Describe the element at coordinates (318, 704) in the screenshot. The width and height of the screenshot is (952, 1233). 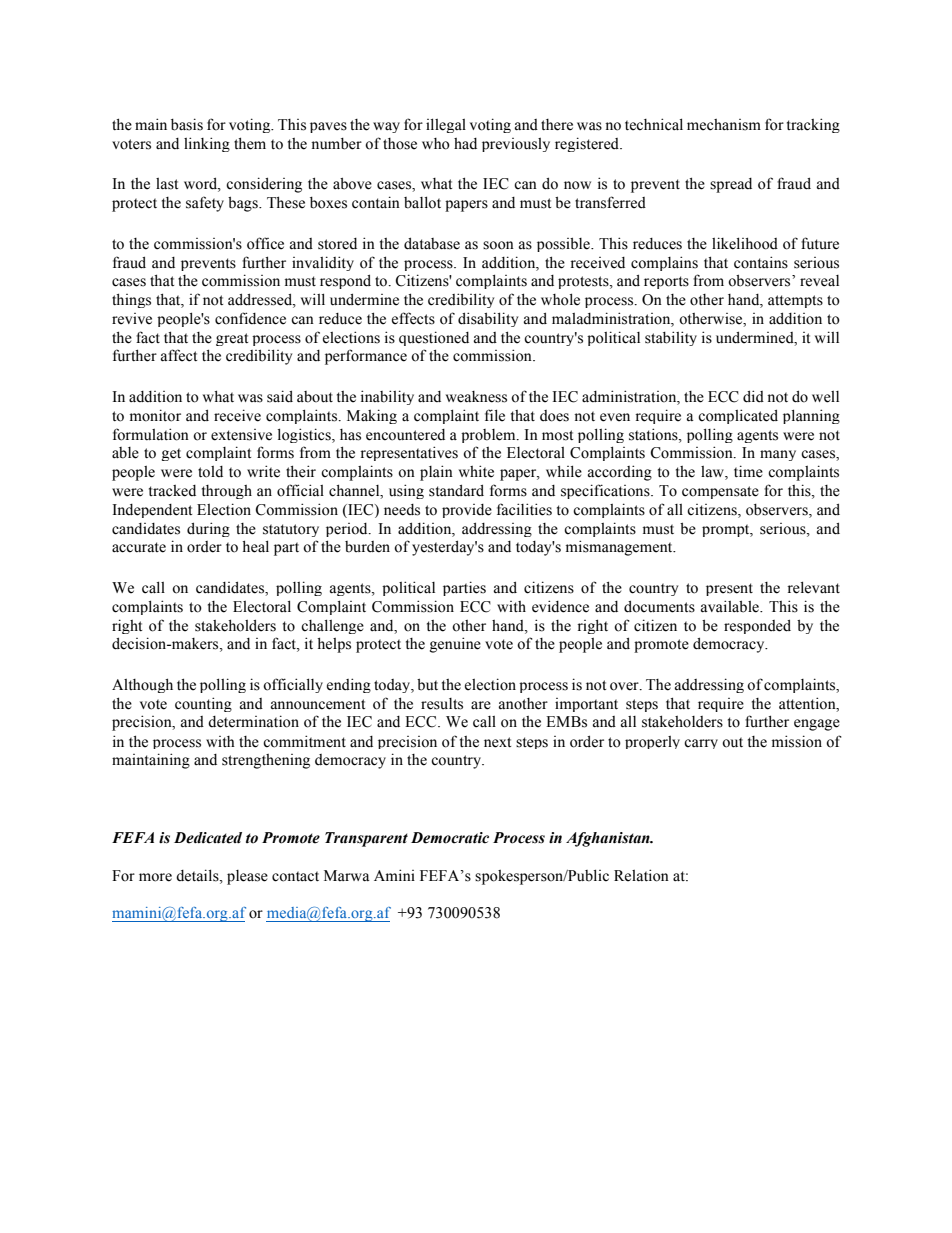
I see `announcement` at that location.
